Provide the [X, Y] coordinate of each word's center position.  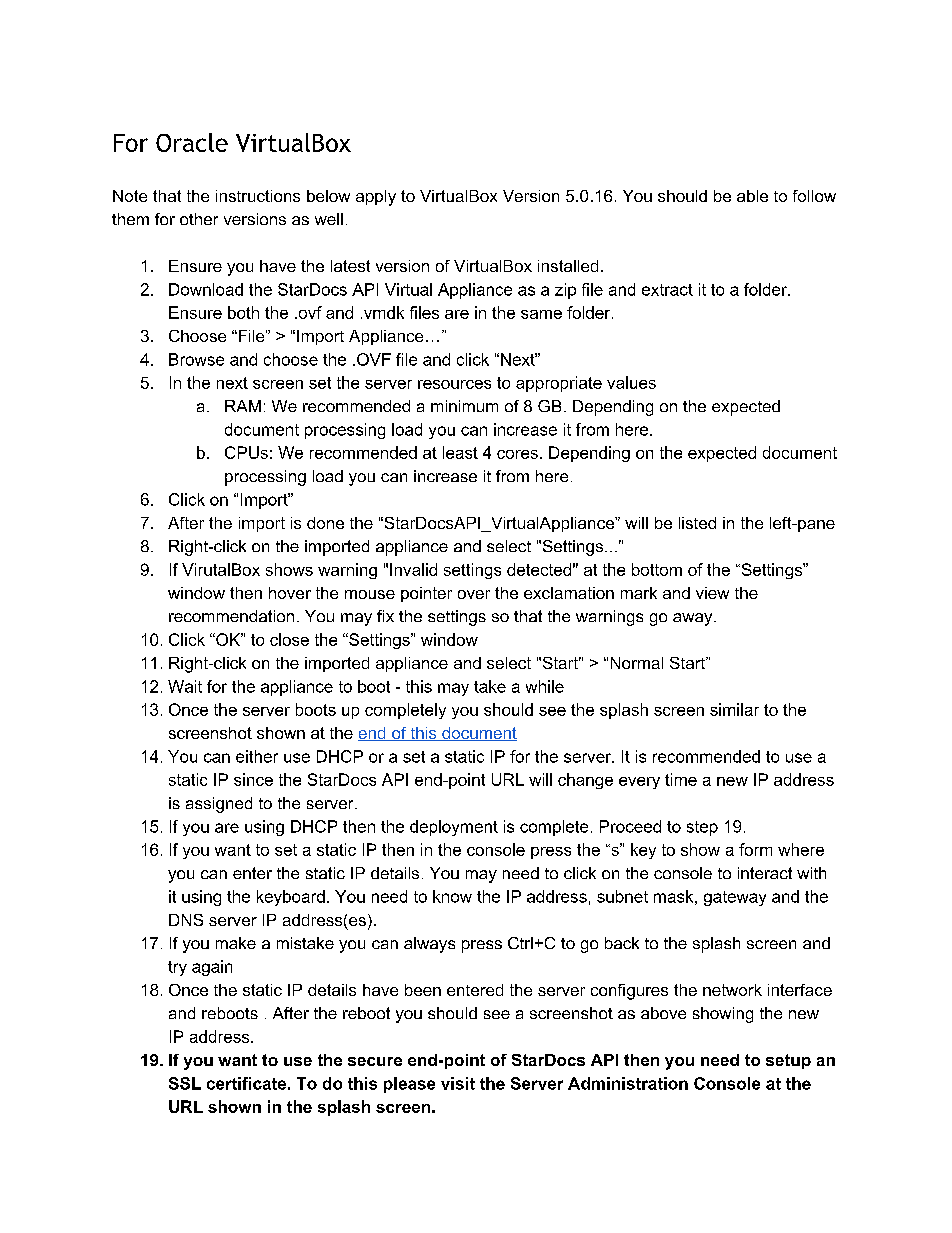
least [460, 452]
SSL [185, 1083]
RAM [243, 406]
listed [697, 523]
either [257, 756]
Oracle [192, 142]
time [681, 779]
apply [376, 198]
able [752, 196]
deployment [454, 828]
